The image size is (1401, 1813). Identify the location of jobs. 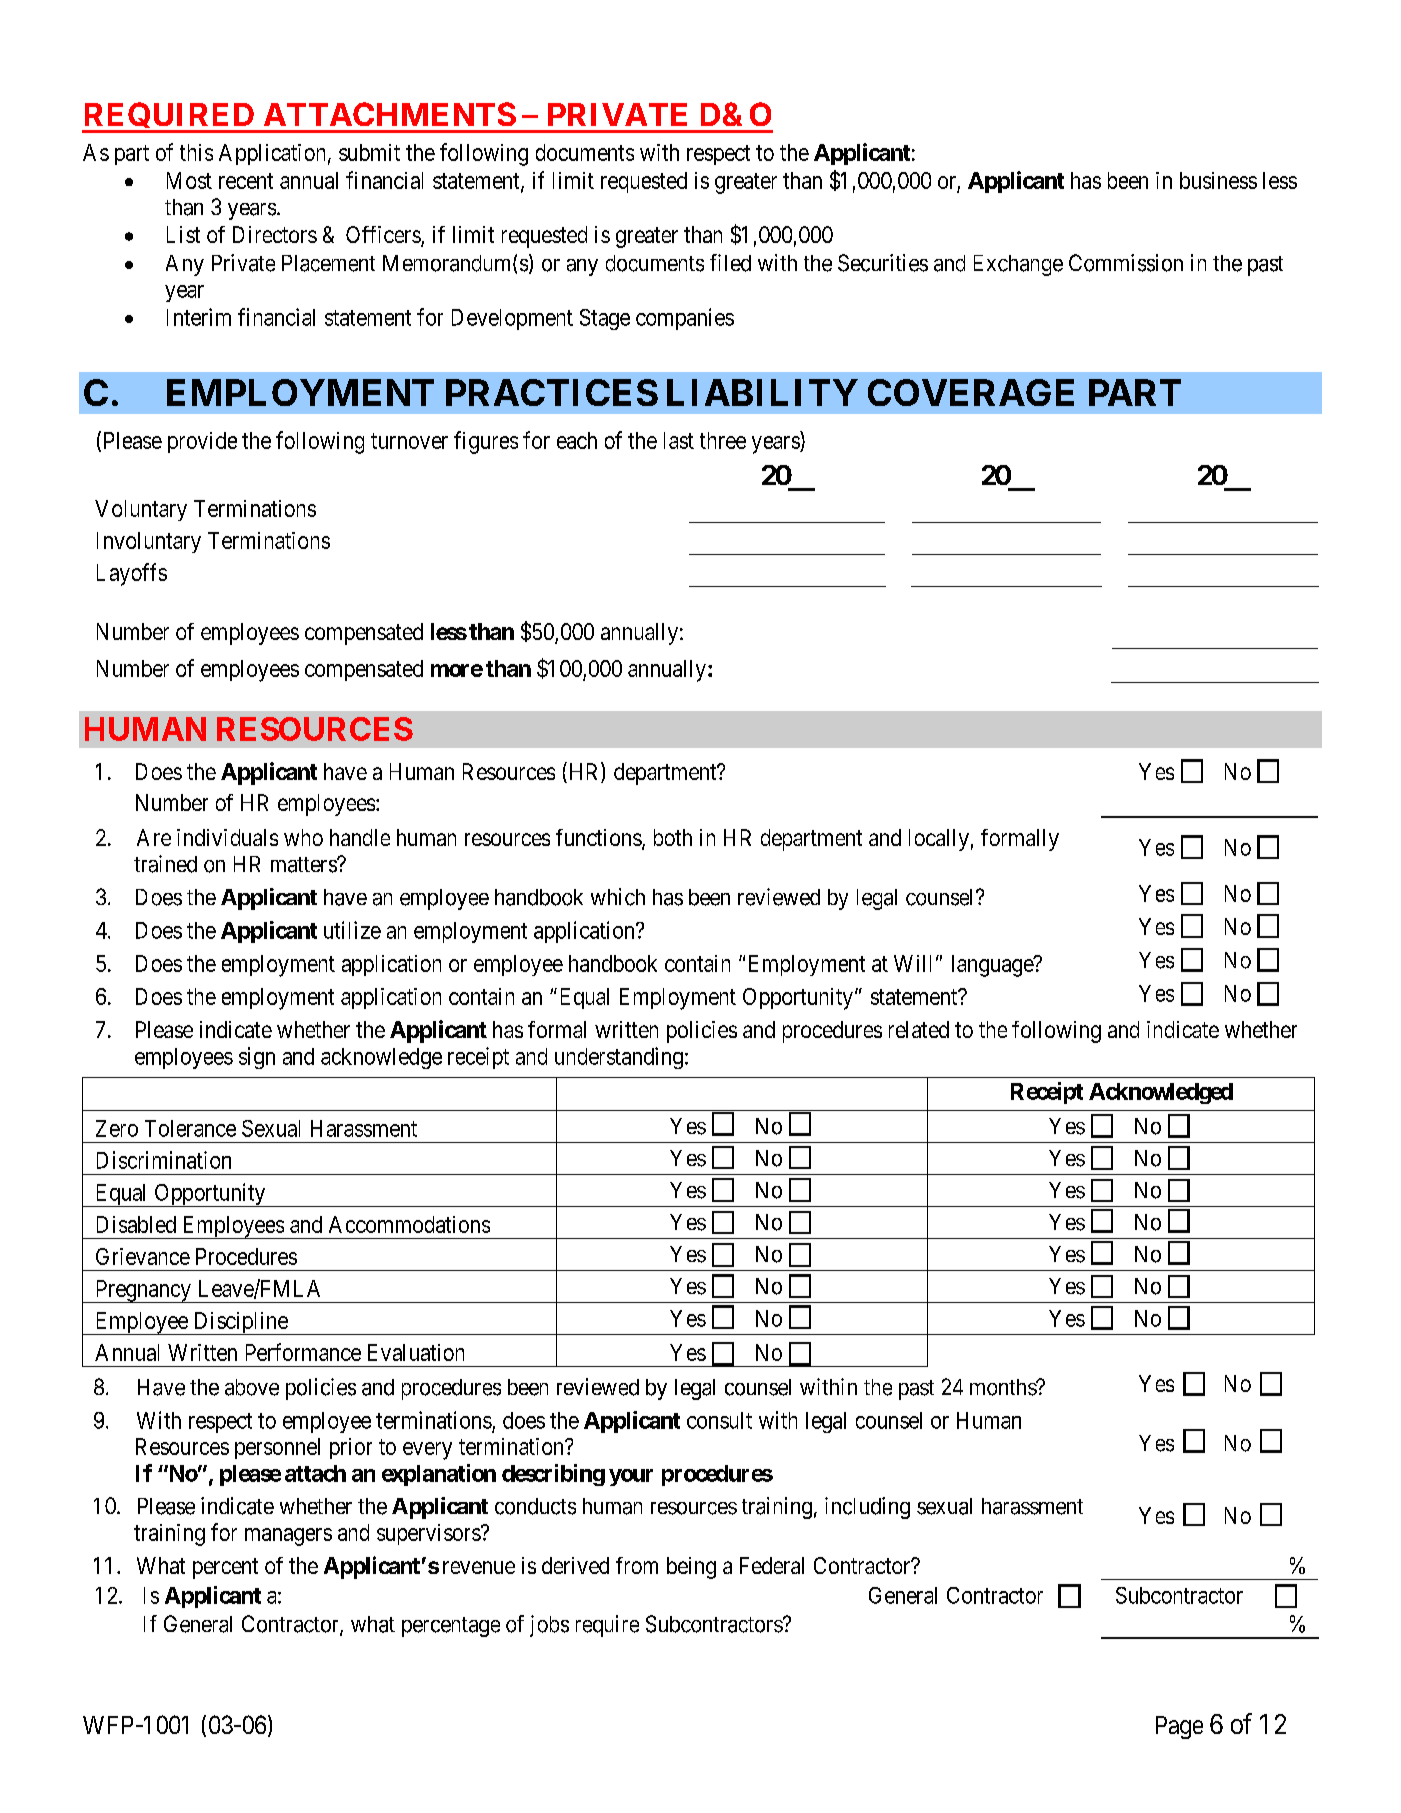
(549, 1626).
